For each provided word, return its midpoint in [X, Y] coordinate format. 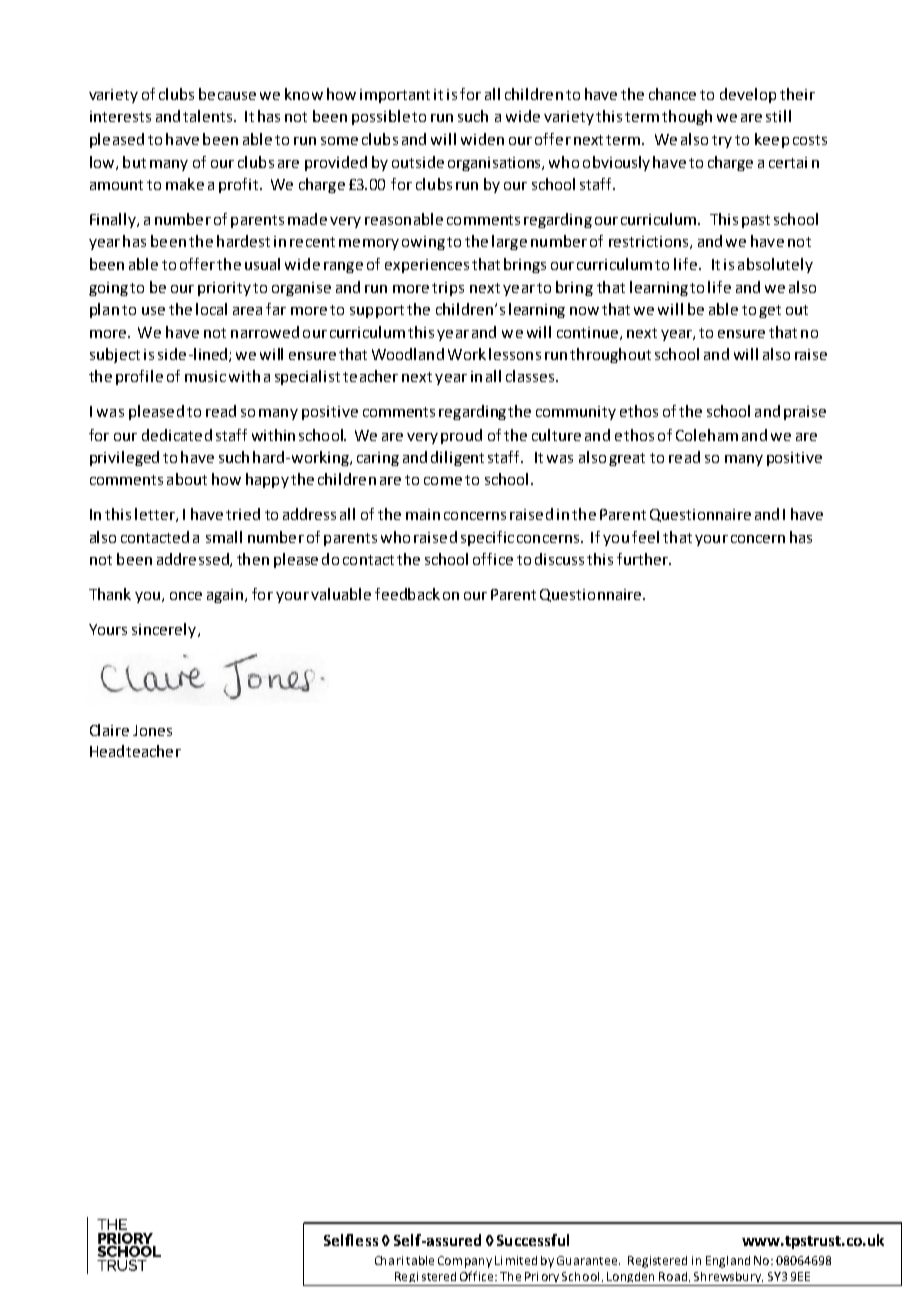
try [722, 141]
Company [465, 1262]
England [728, 1262]
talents [209, 116]
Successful [533, 1240]
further [643, 559]
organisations [495, 164]
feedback [407, 594]
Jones [152, 730]
